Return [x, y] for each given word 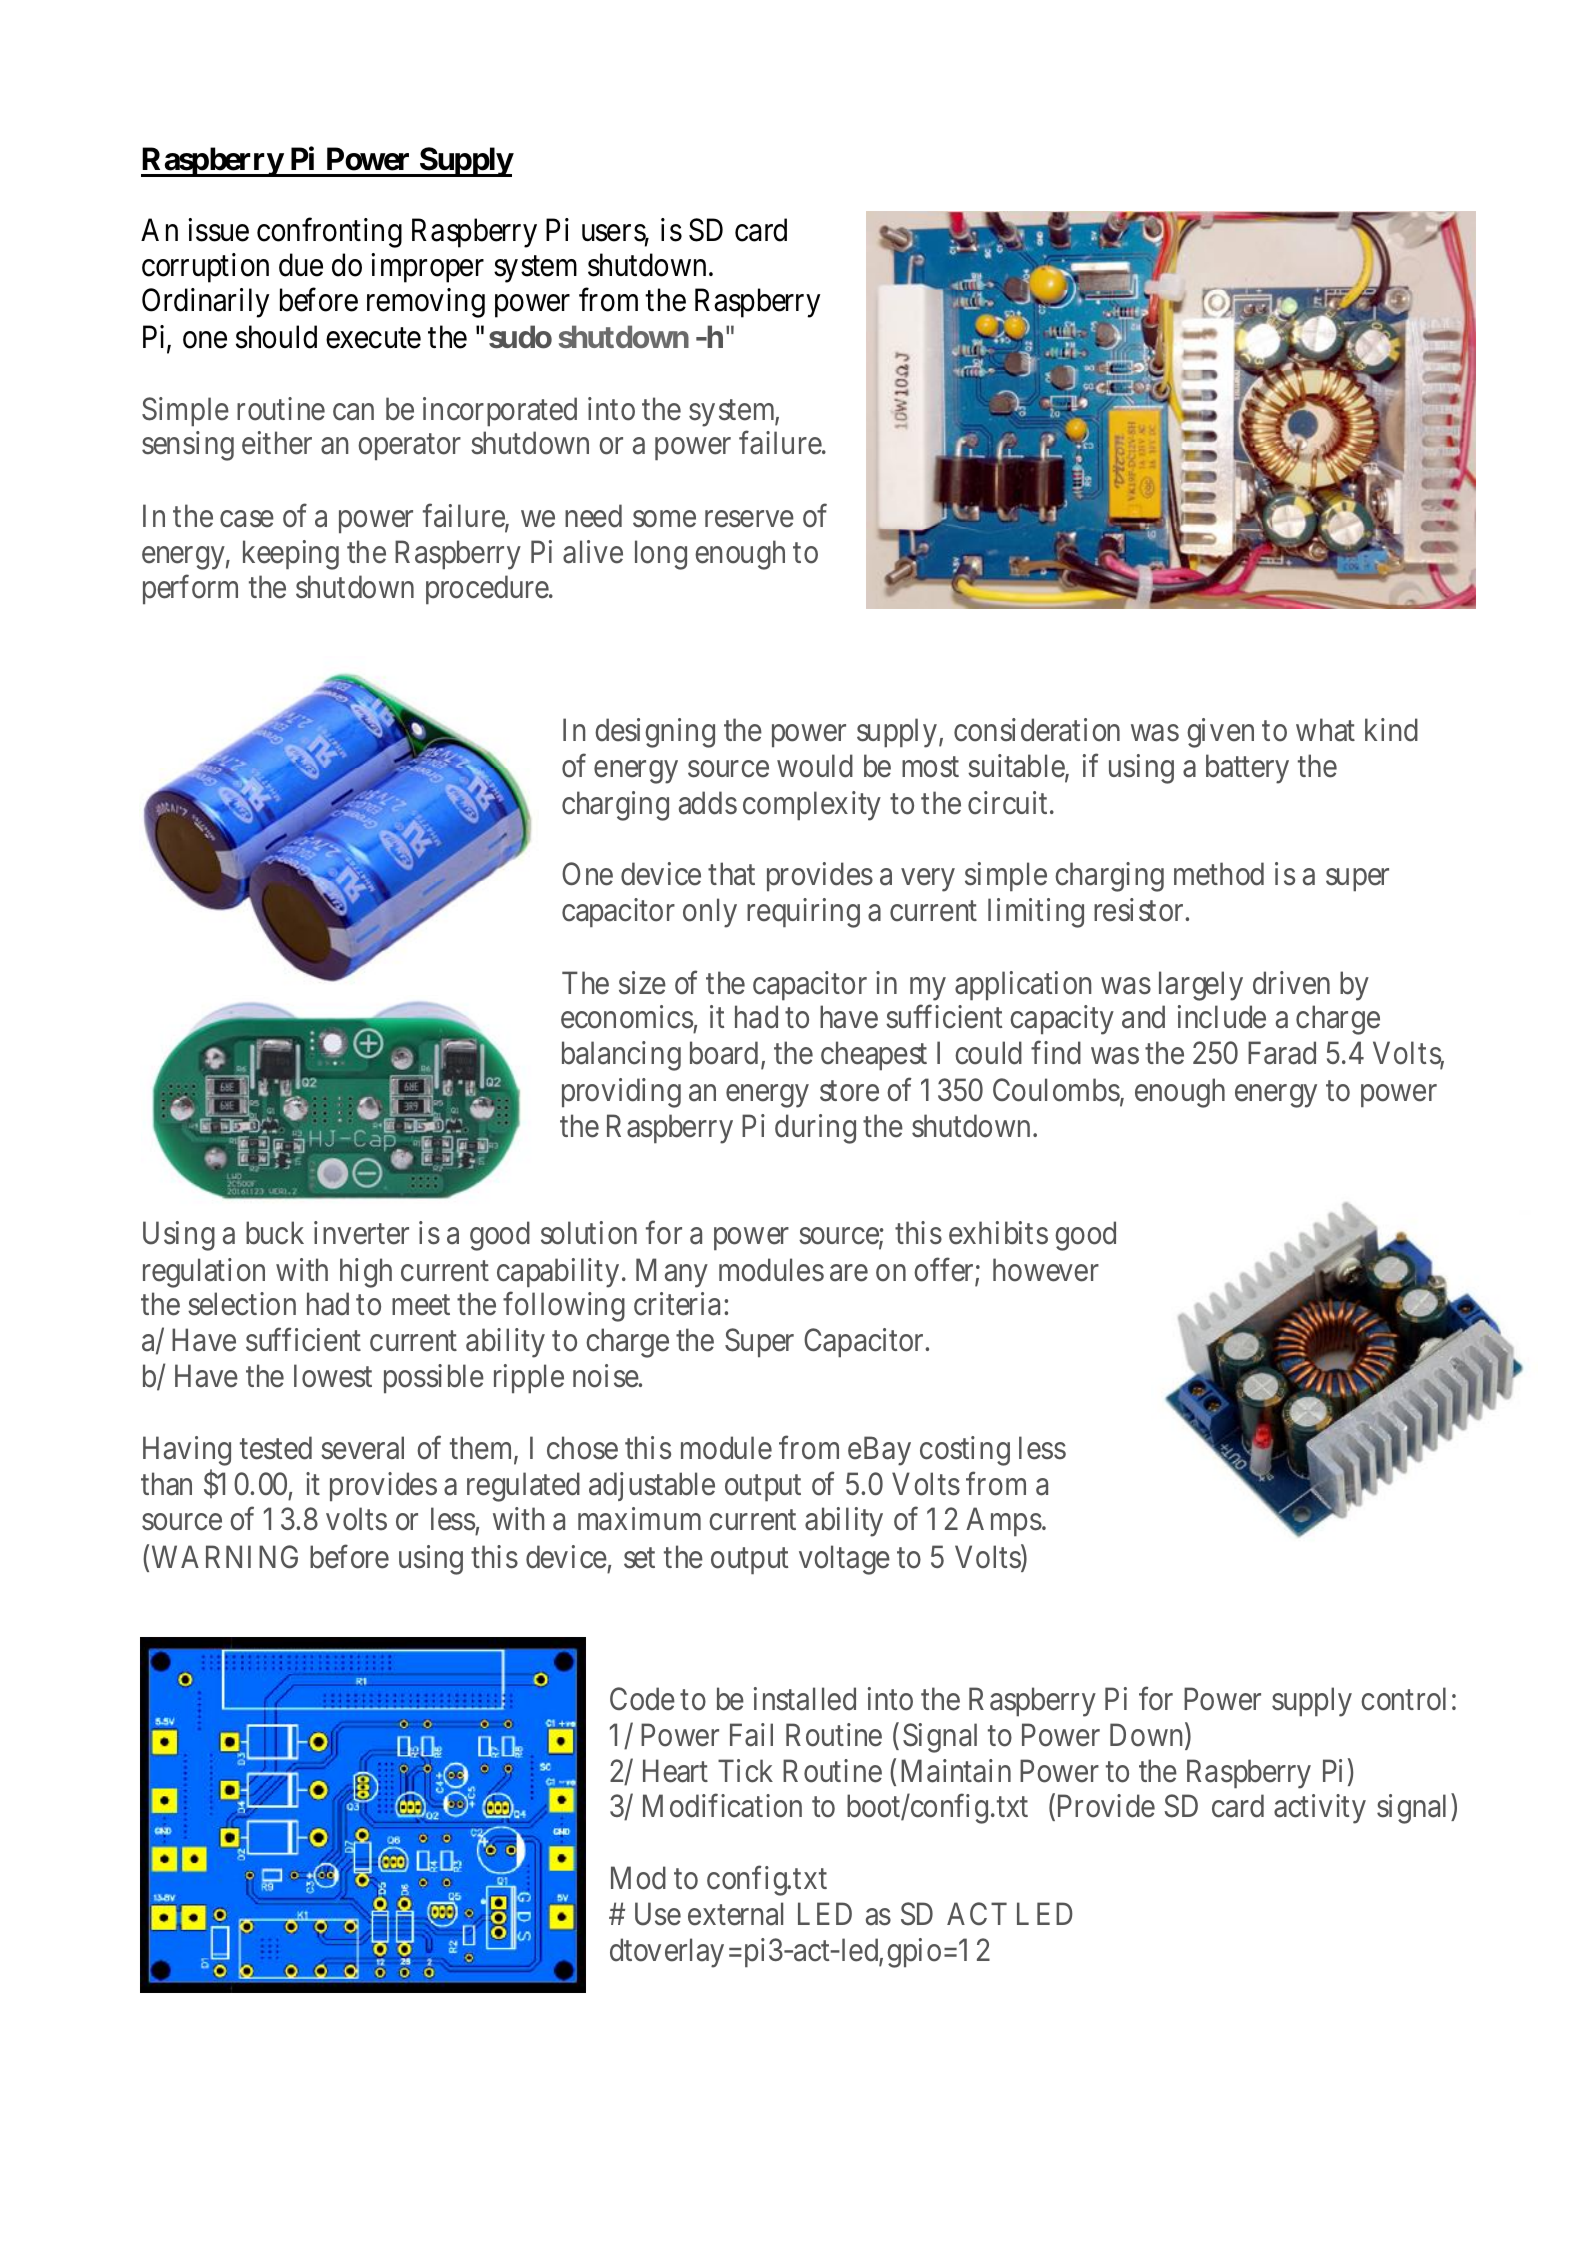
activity [1320, 1809]
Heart [675, 1771]
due [301, 265]
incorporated [500, 411]
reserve [749, 519]
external [735, 1914]
